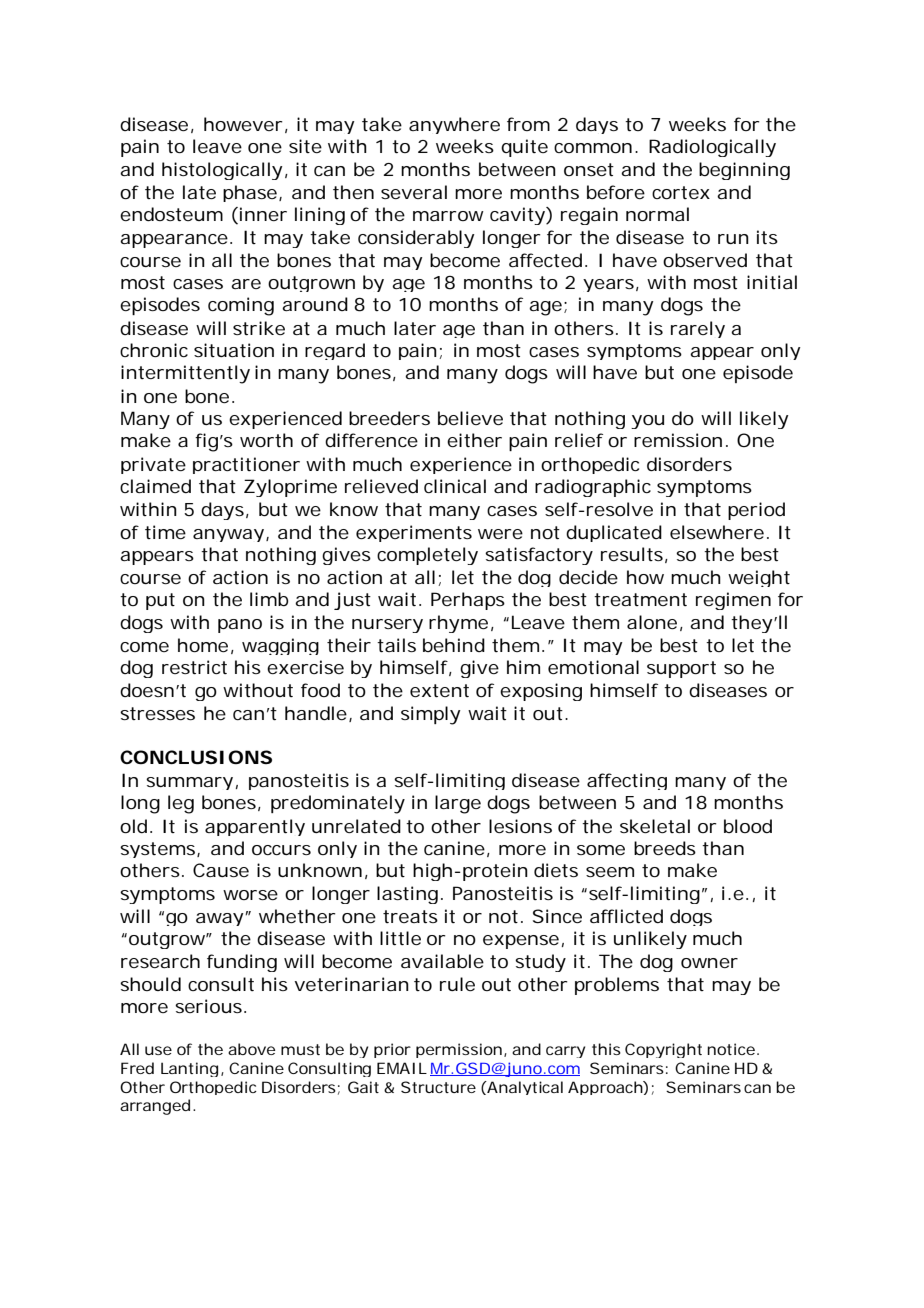  I want to click on affecting, so click(627, 781).
